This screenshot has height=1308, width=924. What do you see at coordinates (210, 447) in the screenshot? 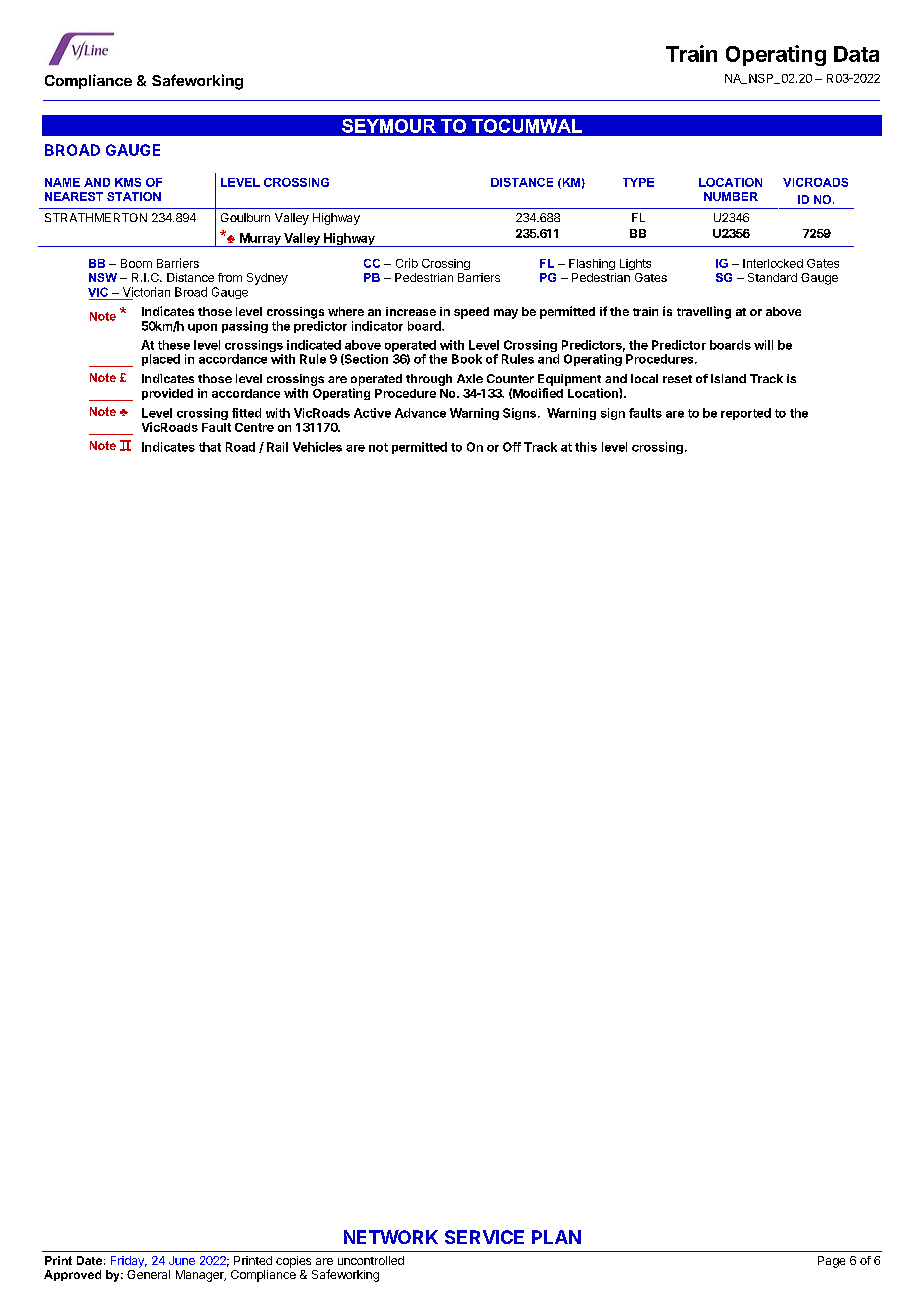
I see `that` at bounding box center [210, 447].
